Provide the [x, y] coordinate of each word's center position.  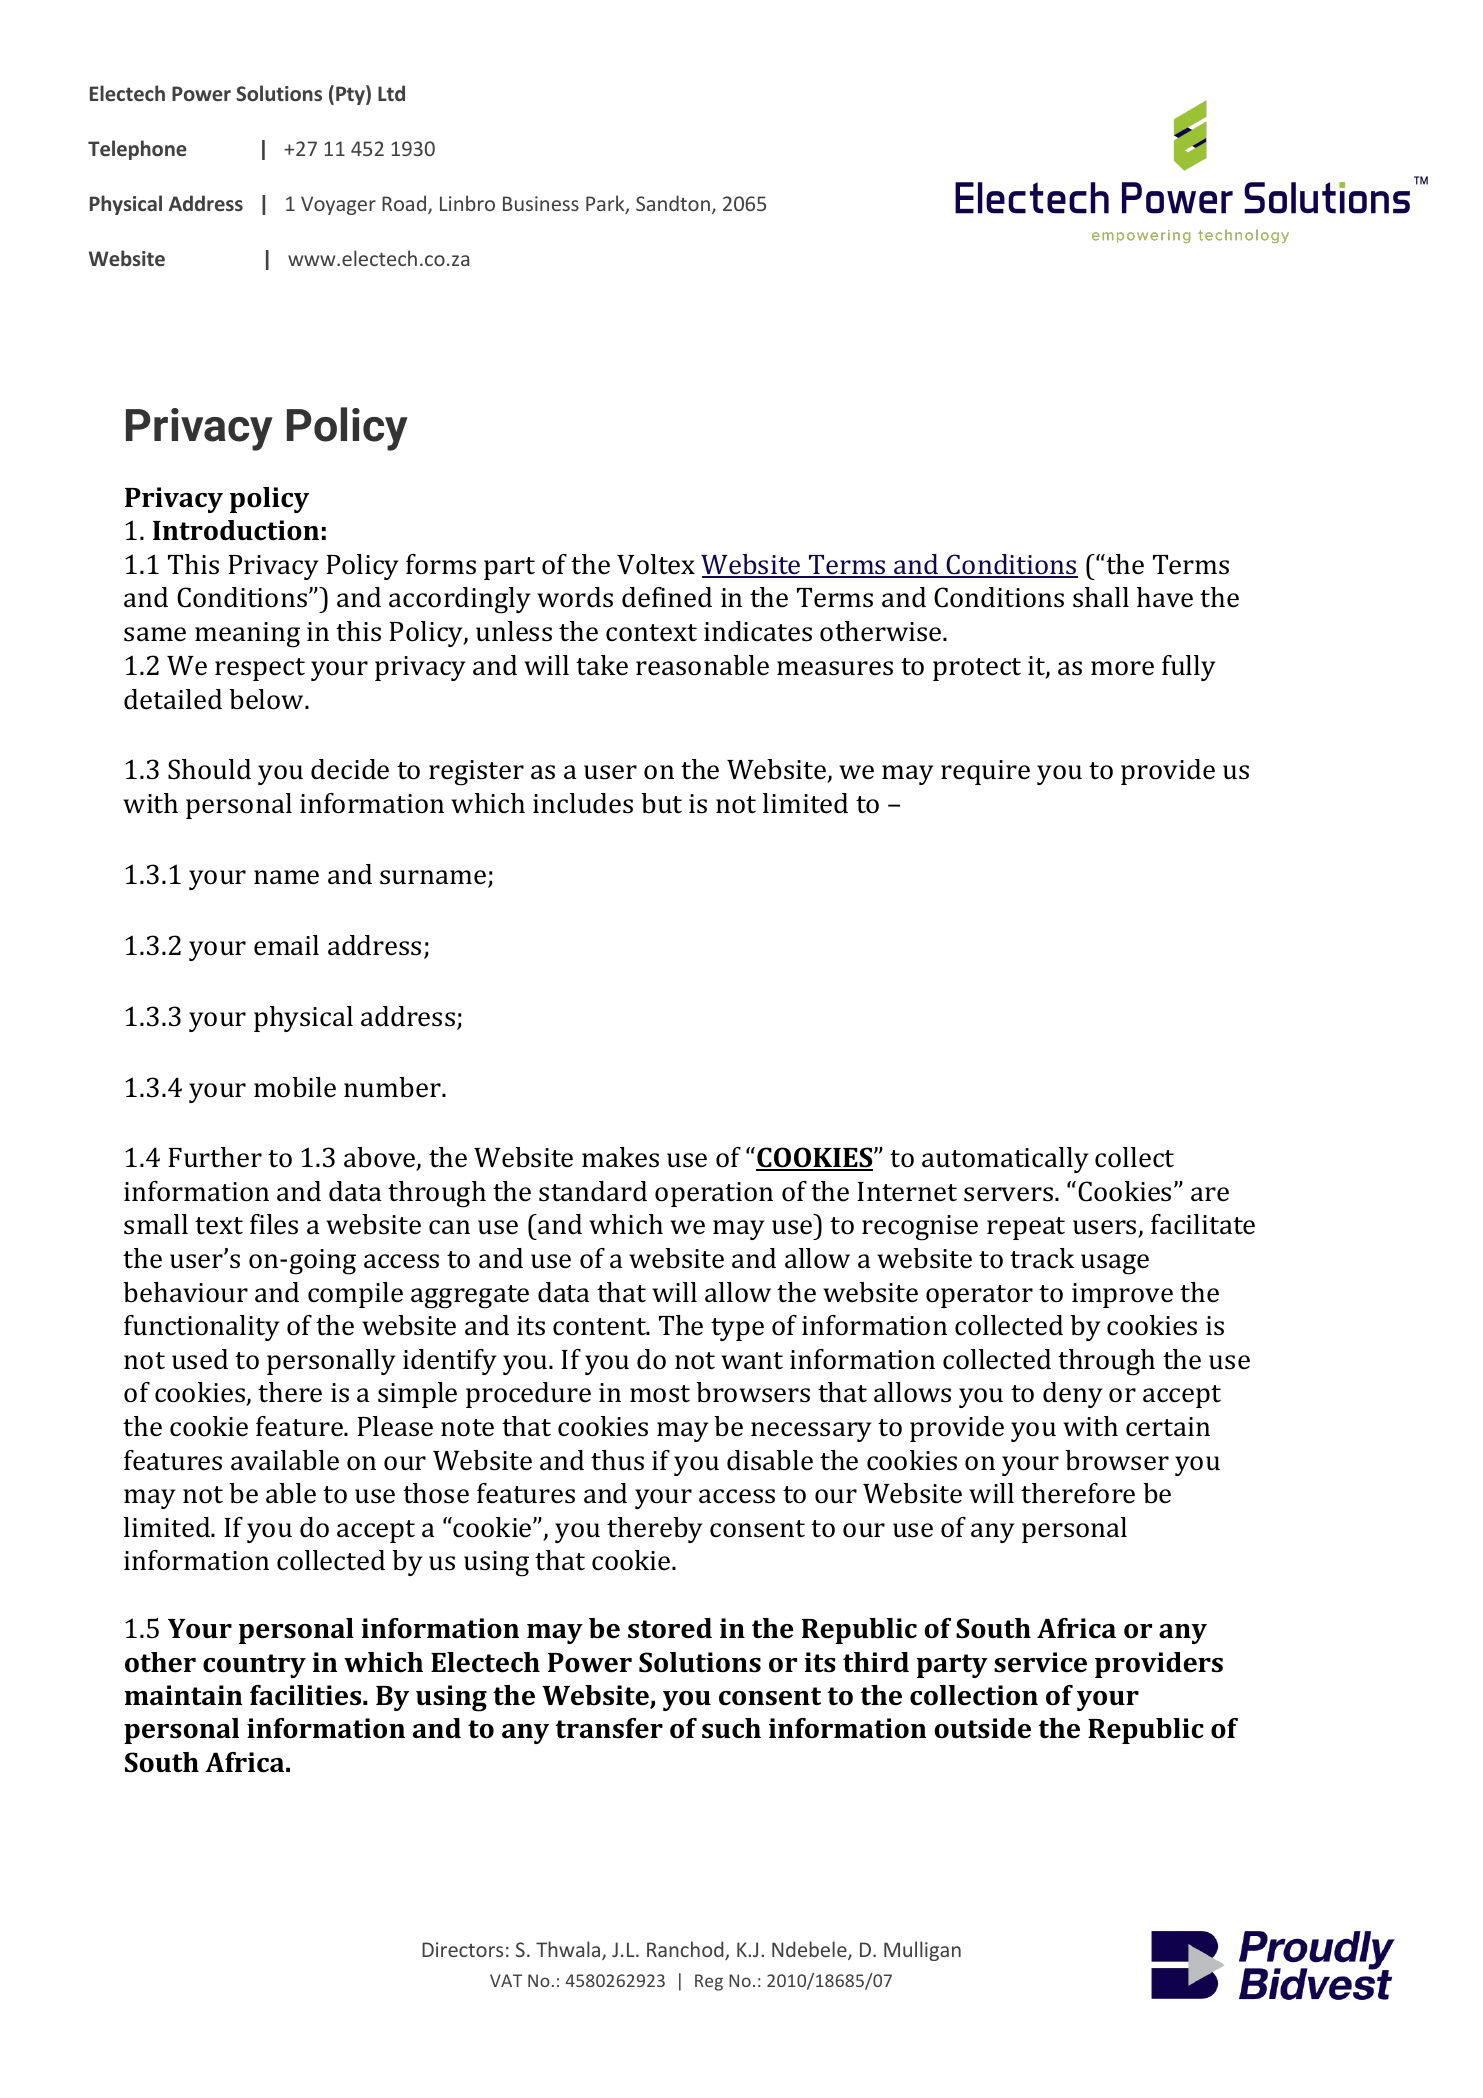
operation [714, 1194]
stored [670, 1628]
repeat [1026, 1228]
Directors [462, 1949]
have [1165, 597]
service [1040, 1662]
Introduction [236, 530]
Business [541, 203]
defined [667, 597]
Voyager [338, 205]
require [985, 772]
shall [1101, 597]
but [661, 803]
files [274, 1224]
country [254, 1666]
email [286, 945]
